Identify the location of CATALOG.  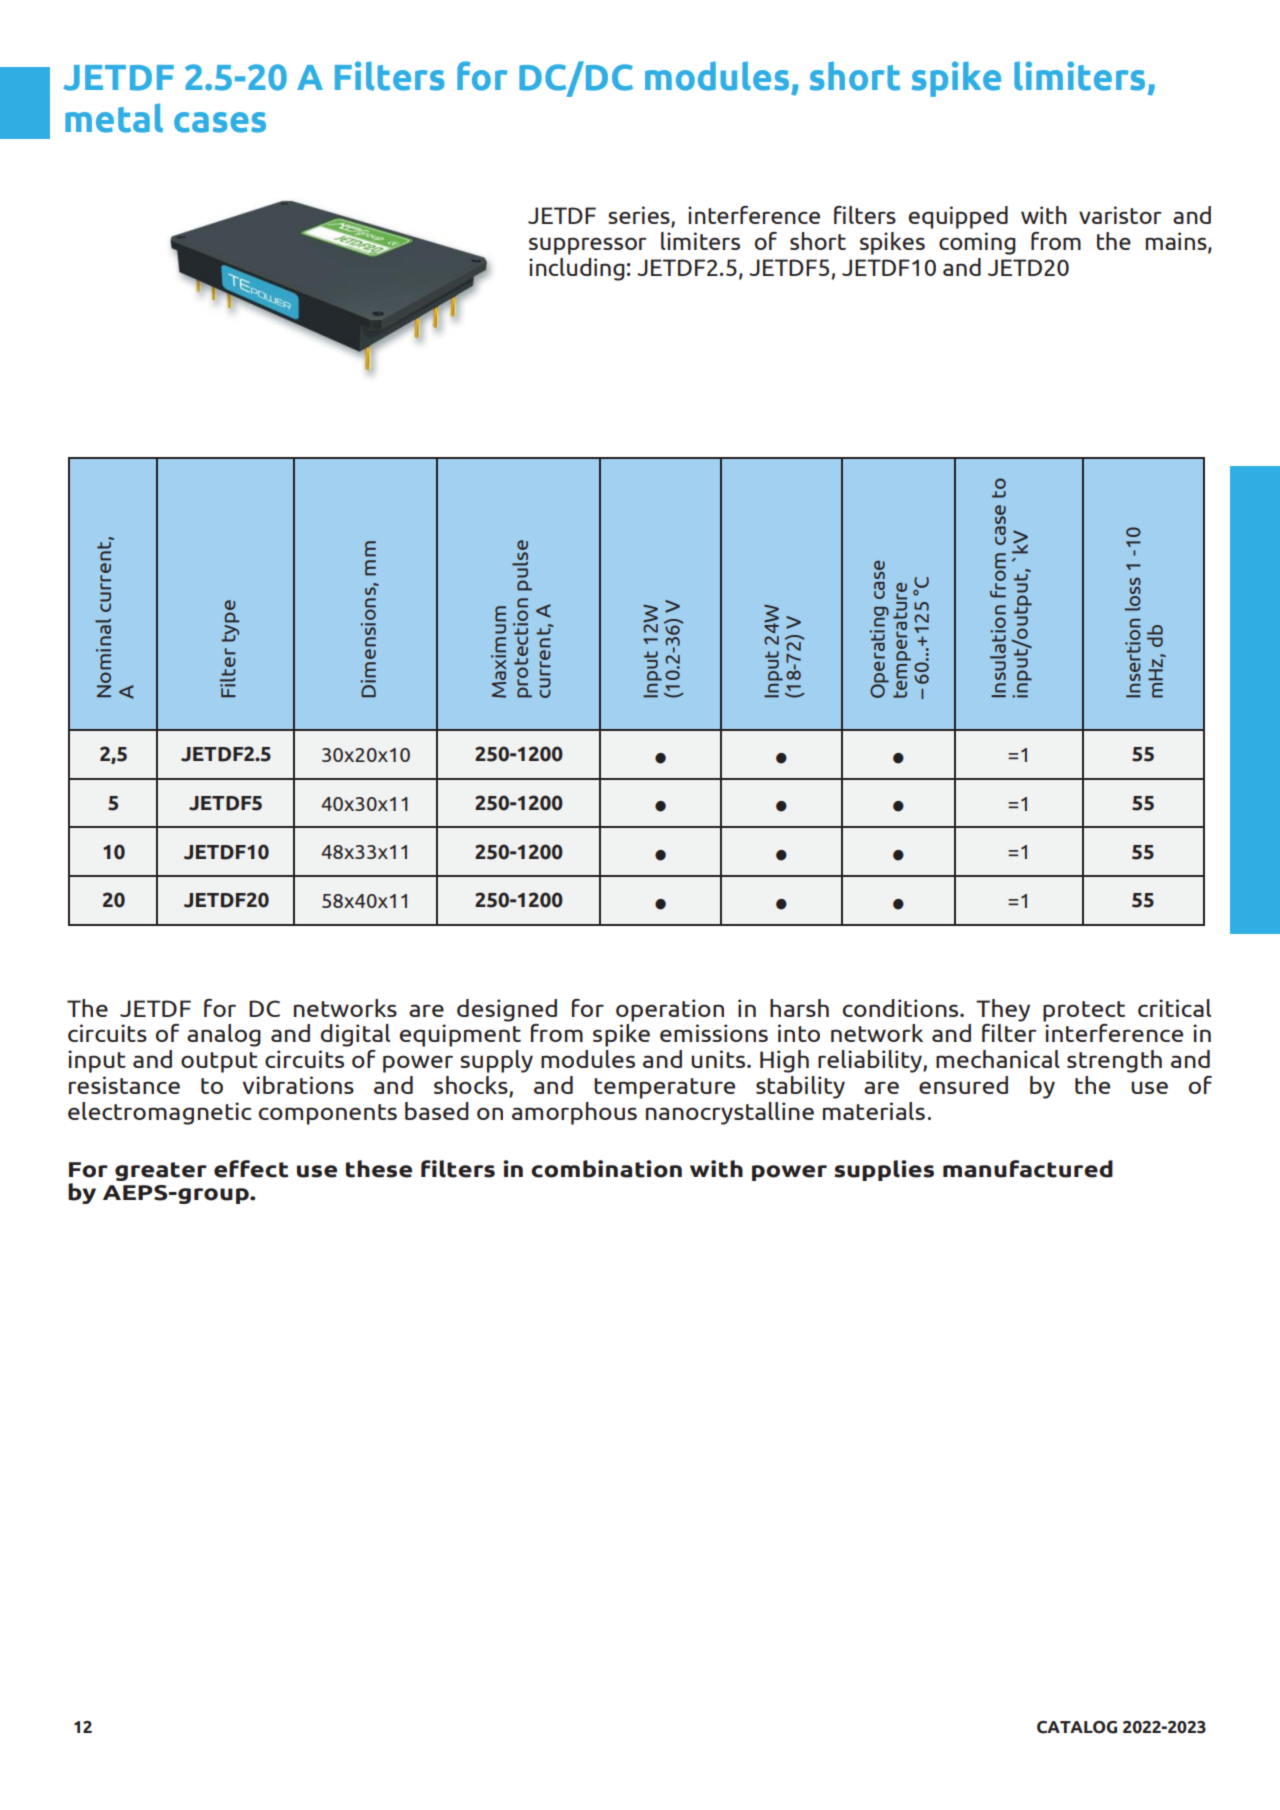
(1077, 1727).
